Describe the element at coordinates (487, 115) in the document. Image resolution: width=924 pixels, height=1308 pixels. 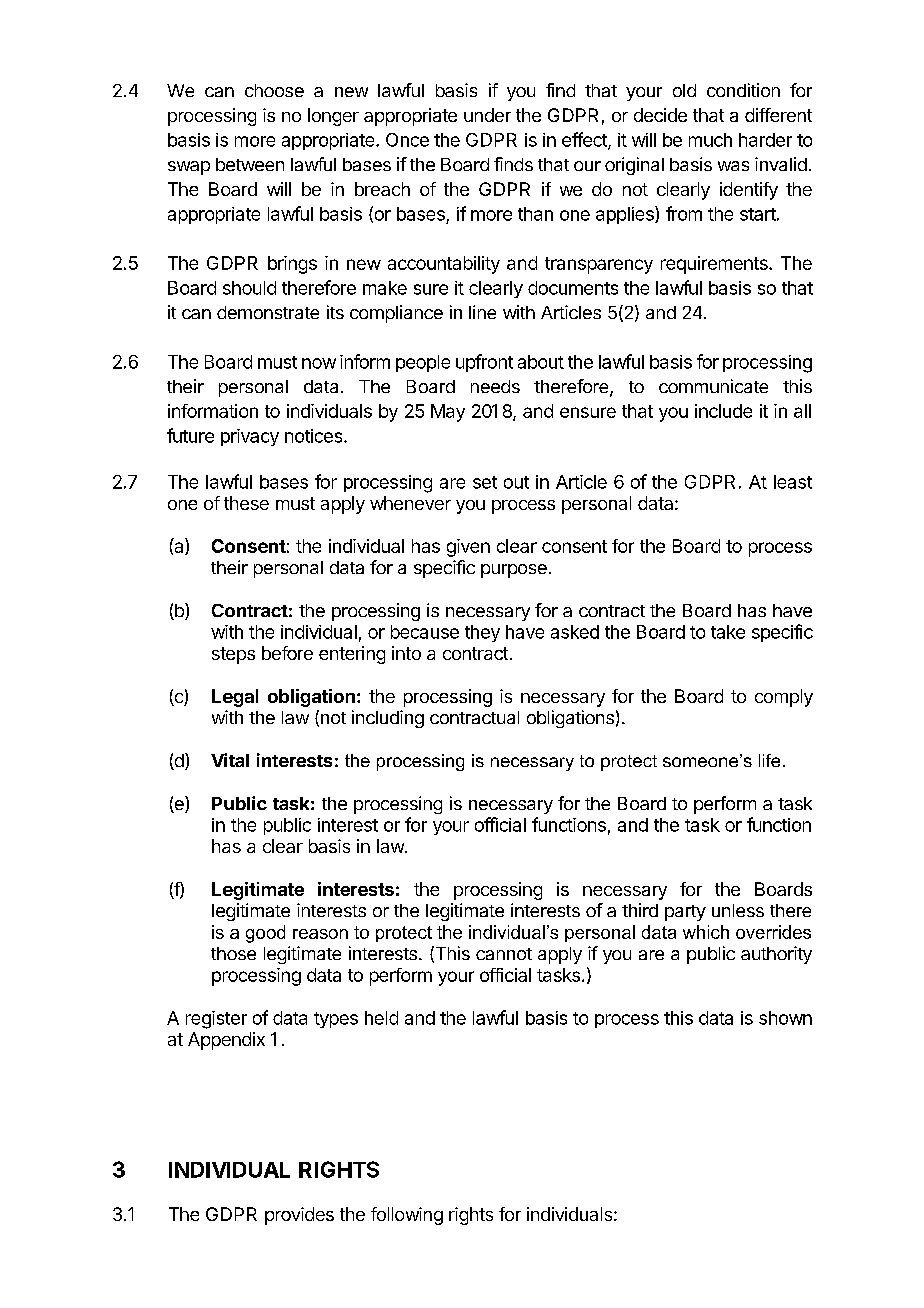
I see `under` at that location.
